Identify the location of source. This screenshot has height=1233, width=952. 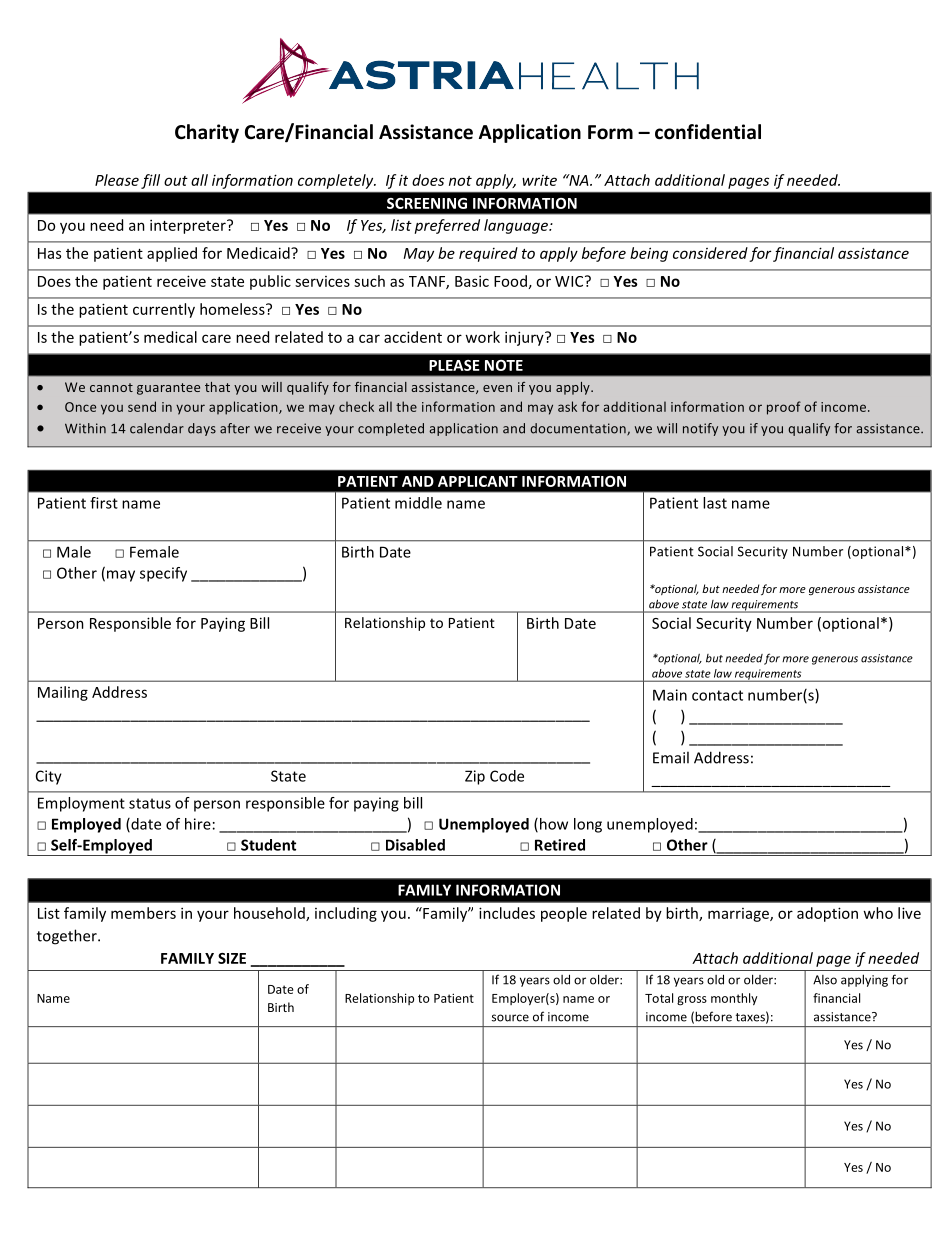
(510, 1018).
